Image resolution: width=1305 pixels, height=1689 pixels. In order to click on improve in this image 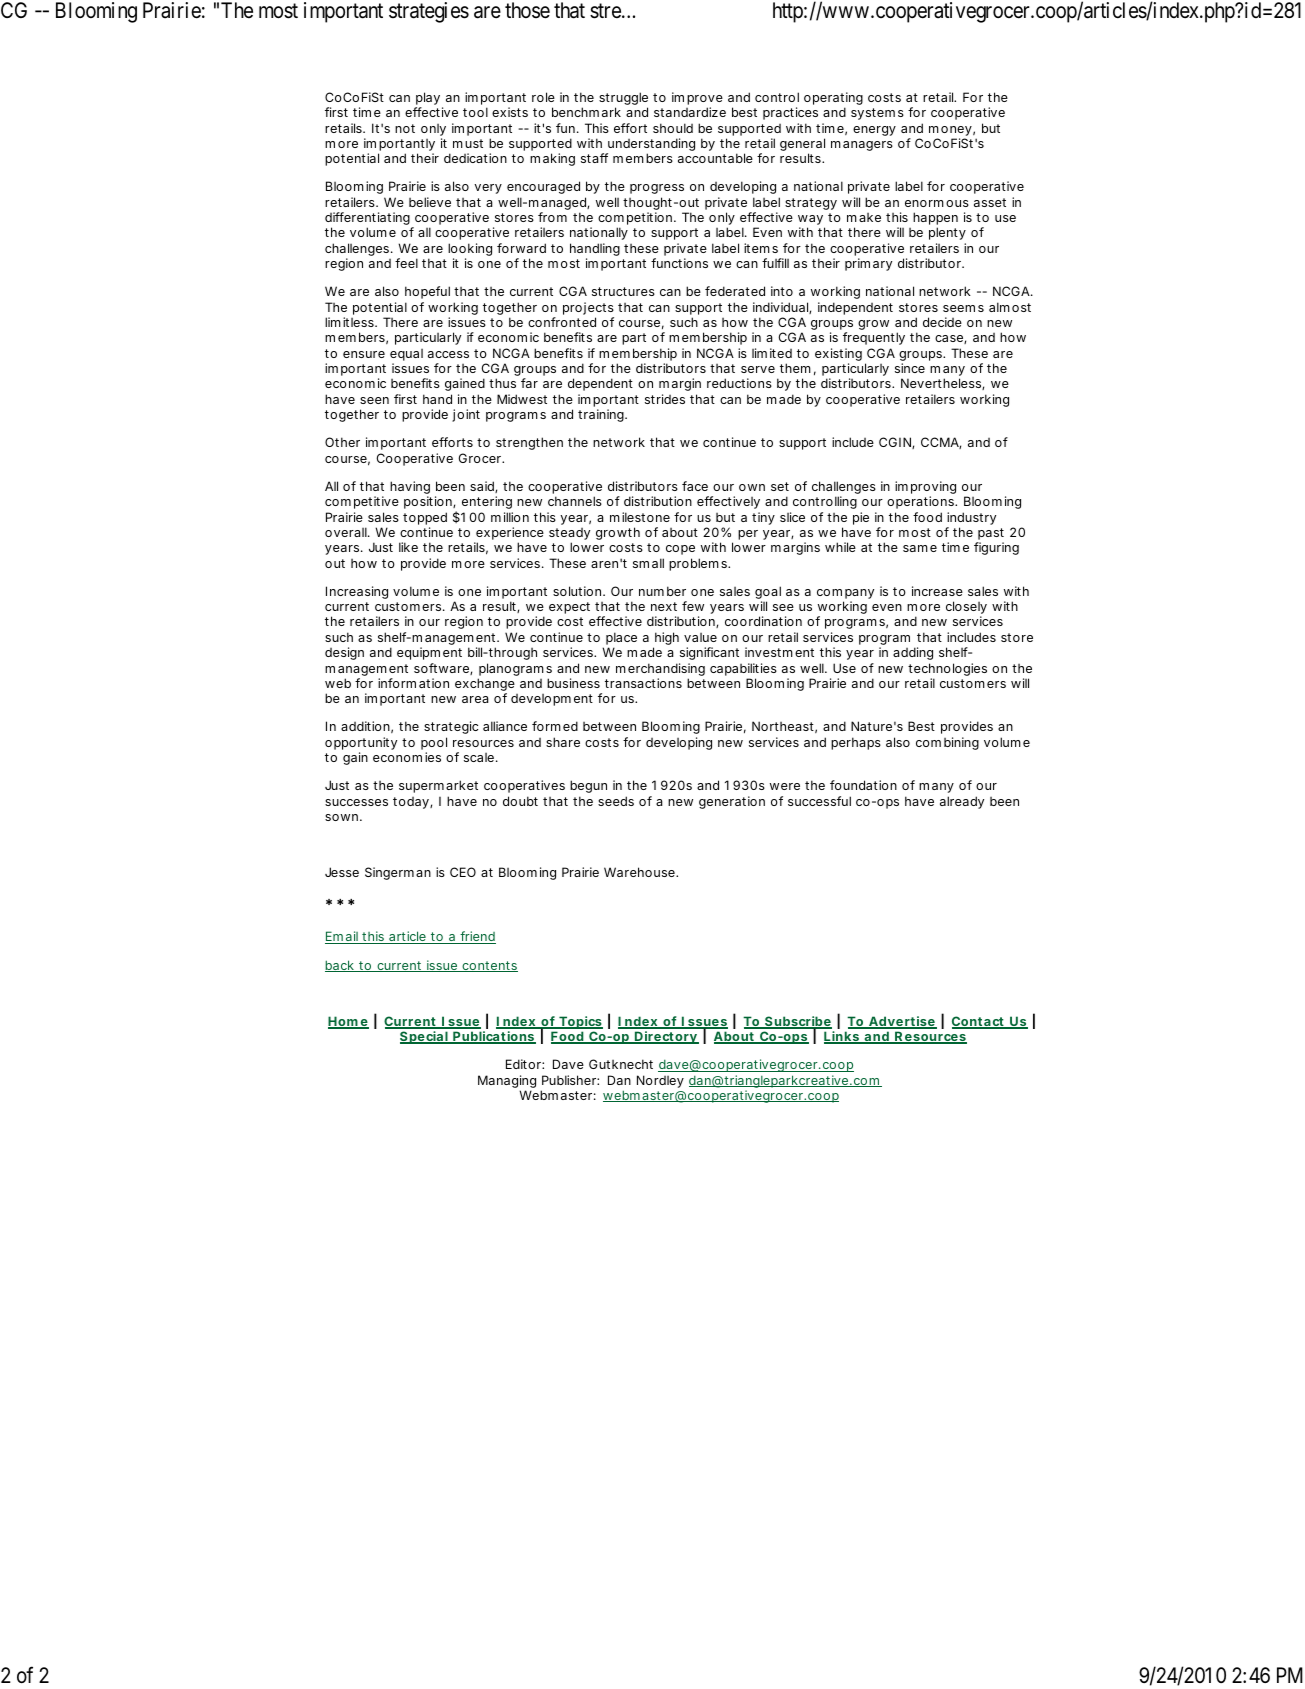, I will do `click(697, 100)`.
